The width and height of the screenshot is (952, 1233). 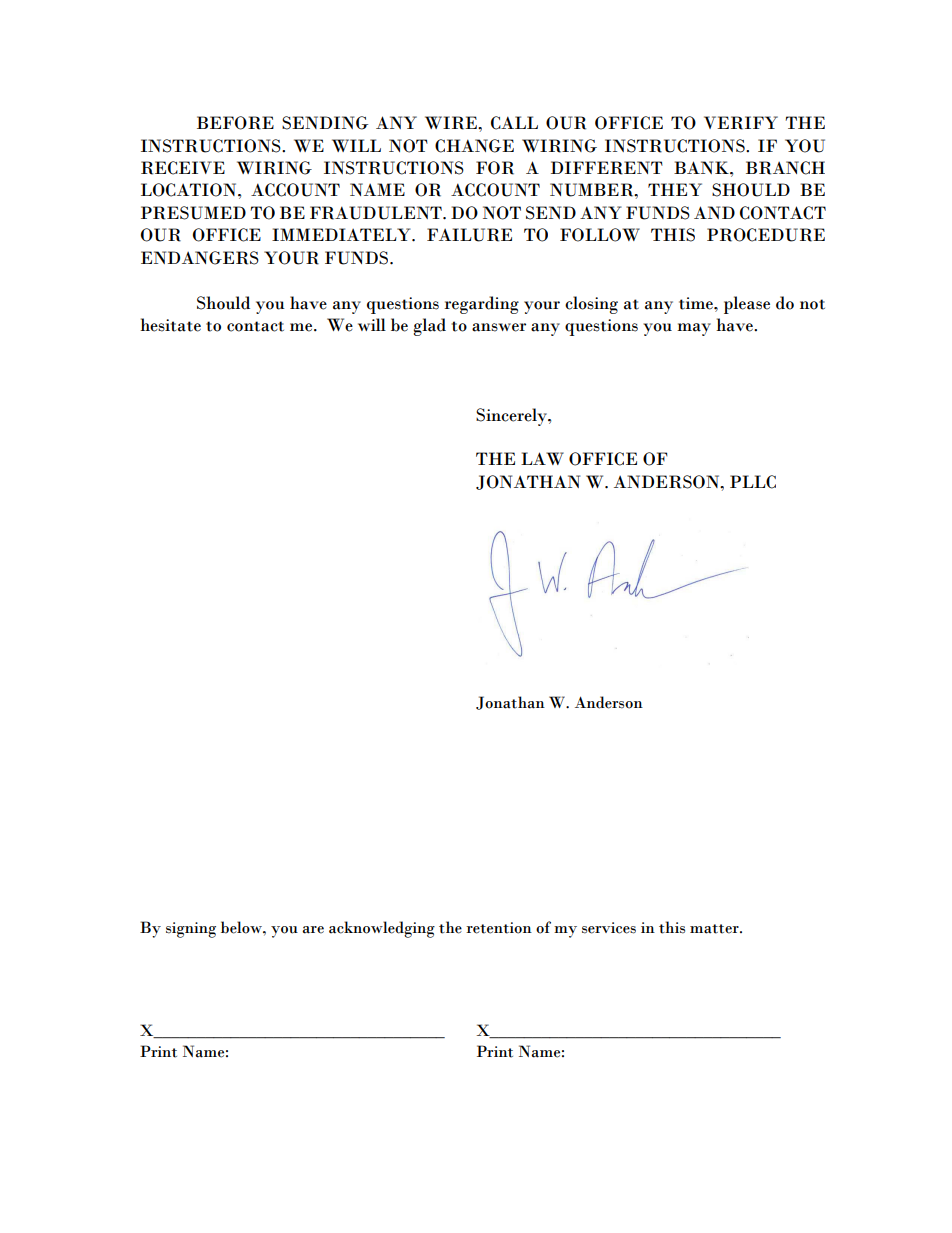 I want to click on below, so click(x=242, y=927).
